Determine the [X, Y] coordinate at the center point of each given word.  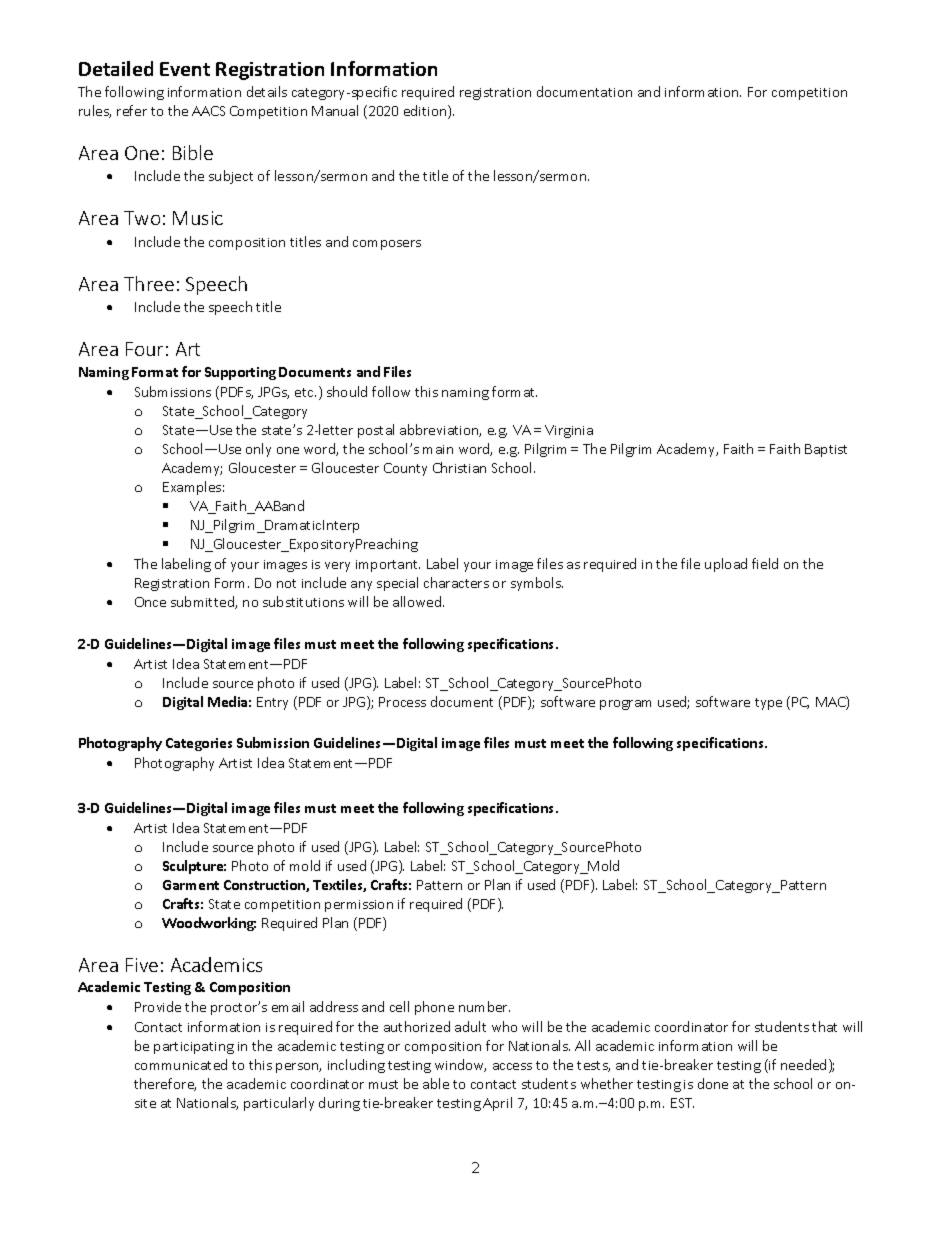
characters [456, 582]
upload [726, 565]
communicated [181, 1064]
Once [150, 602]
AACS [208, 111]
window [460, 1065]
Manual [335, 110]
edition [426, 112]
